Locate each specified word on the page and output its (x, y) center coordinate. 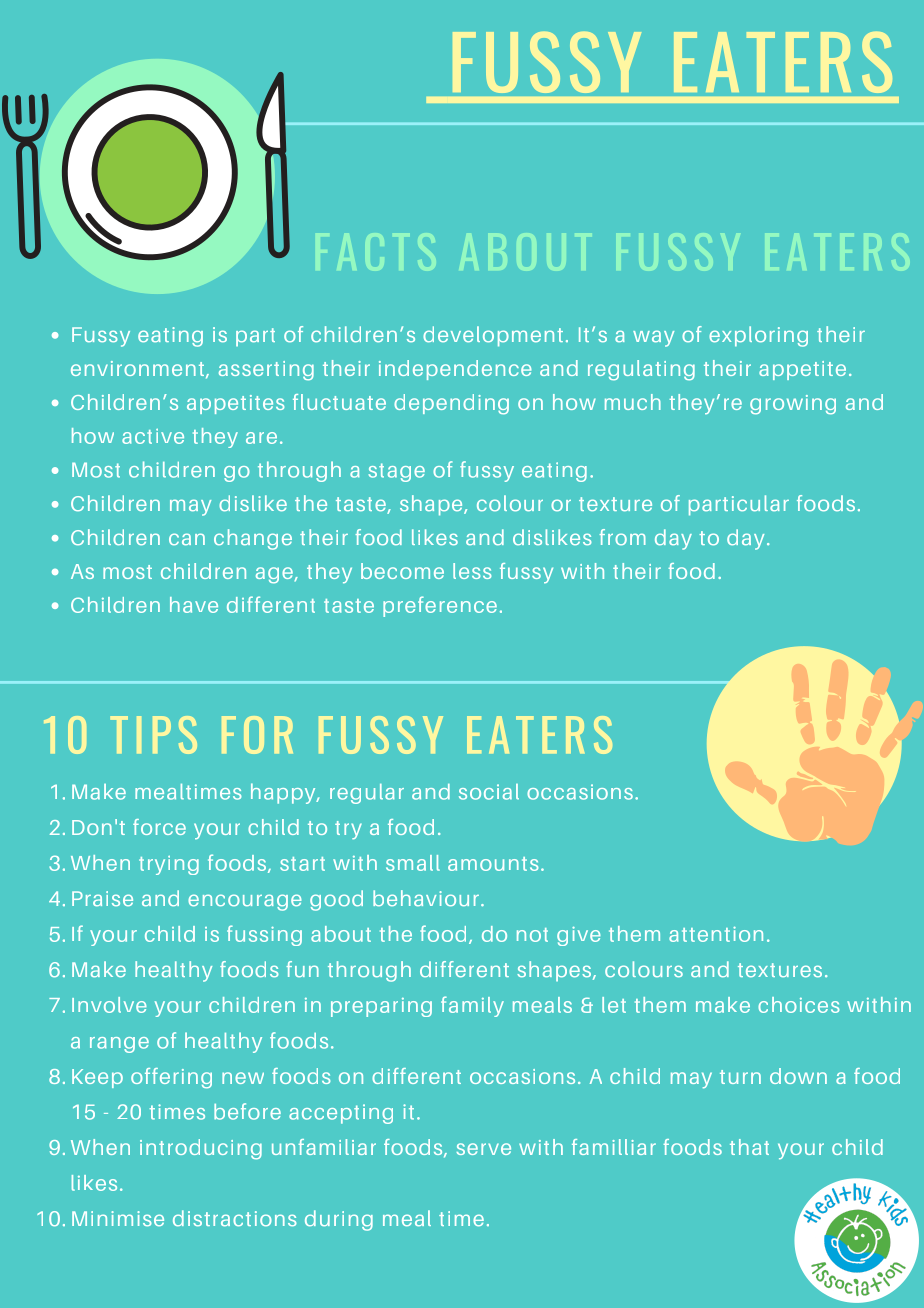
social (489, 792)
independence (455, 370)
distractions (235, 1218)
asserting (266, 371)
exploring (758, 336)
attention (716, 934)
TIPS (153, 735)
